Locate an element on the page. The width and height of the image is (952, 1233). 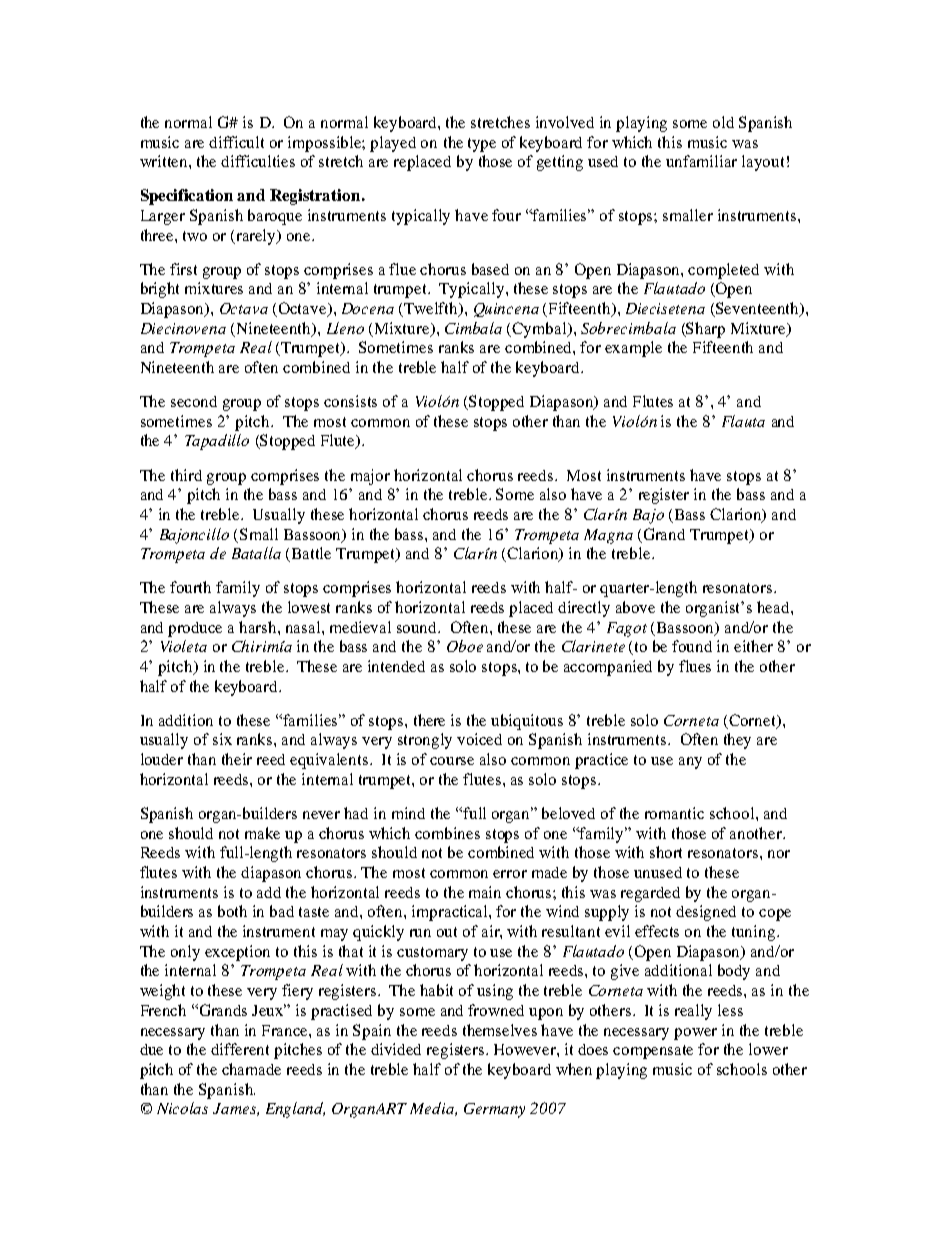
third is located at coordinates (186, 475).
